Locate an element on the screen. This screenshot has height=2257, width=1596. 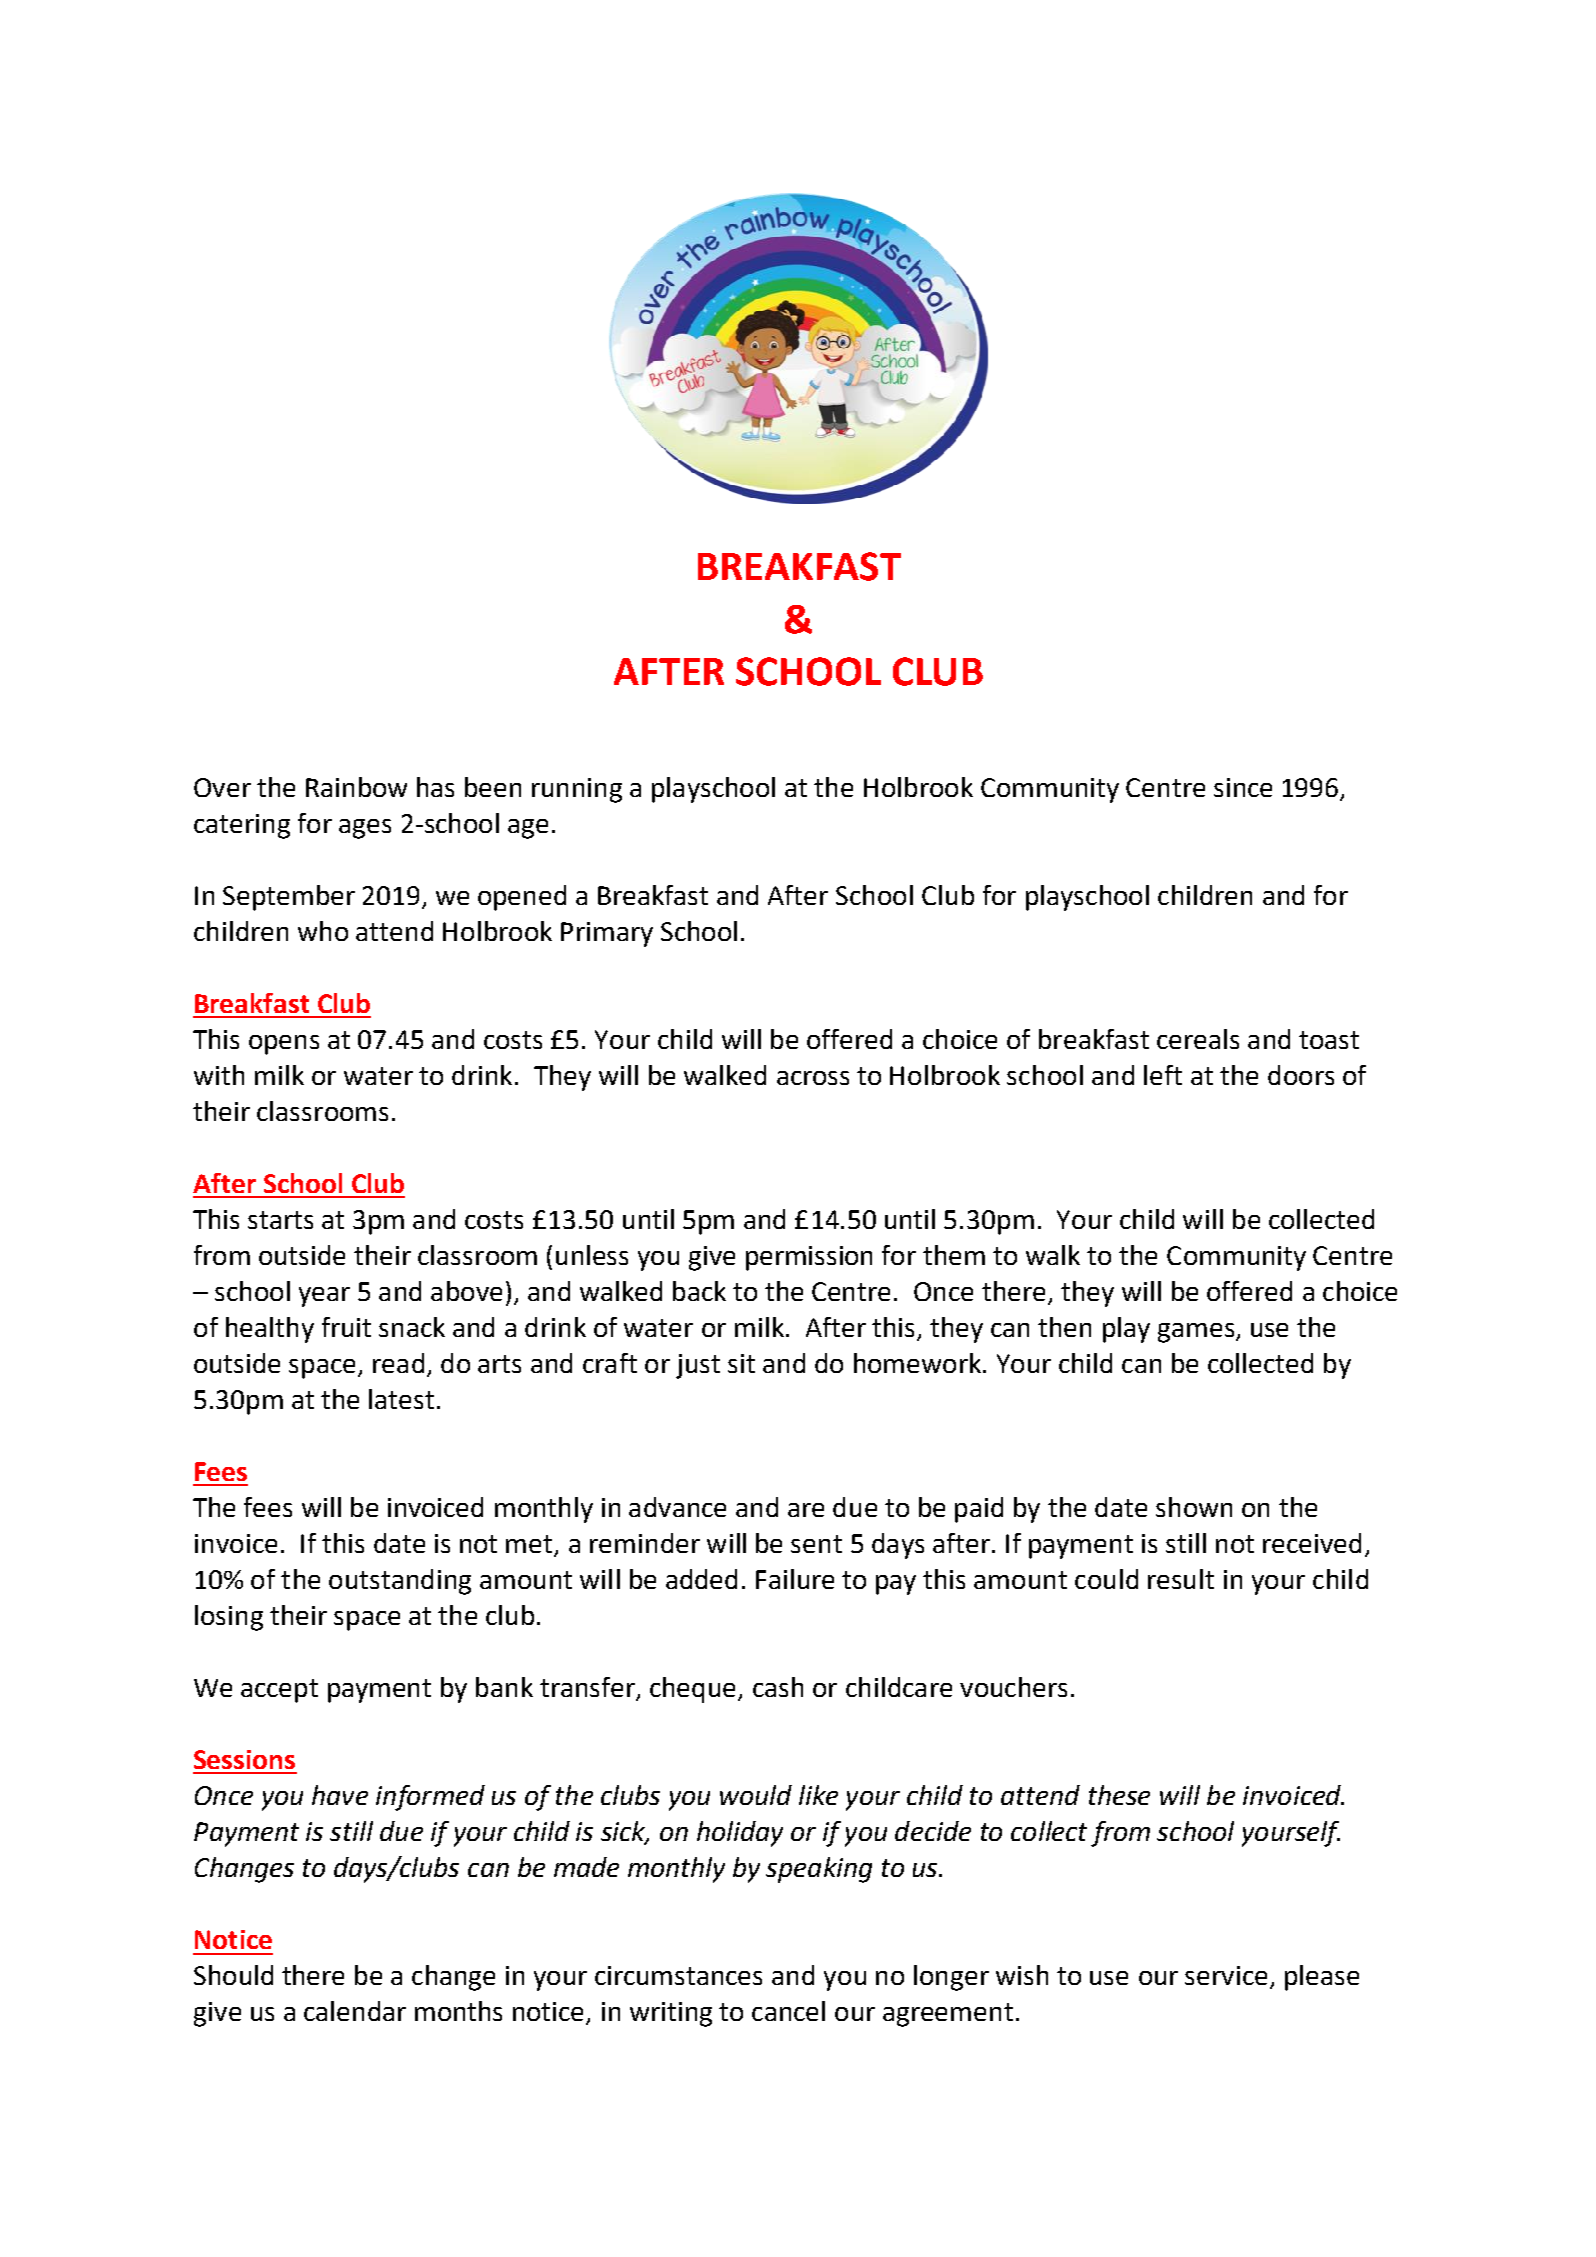
across is located at coordinates (813, 1078).
